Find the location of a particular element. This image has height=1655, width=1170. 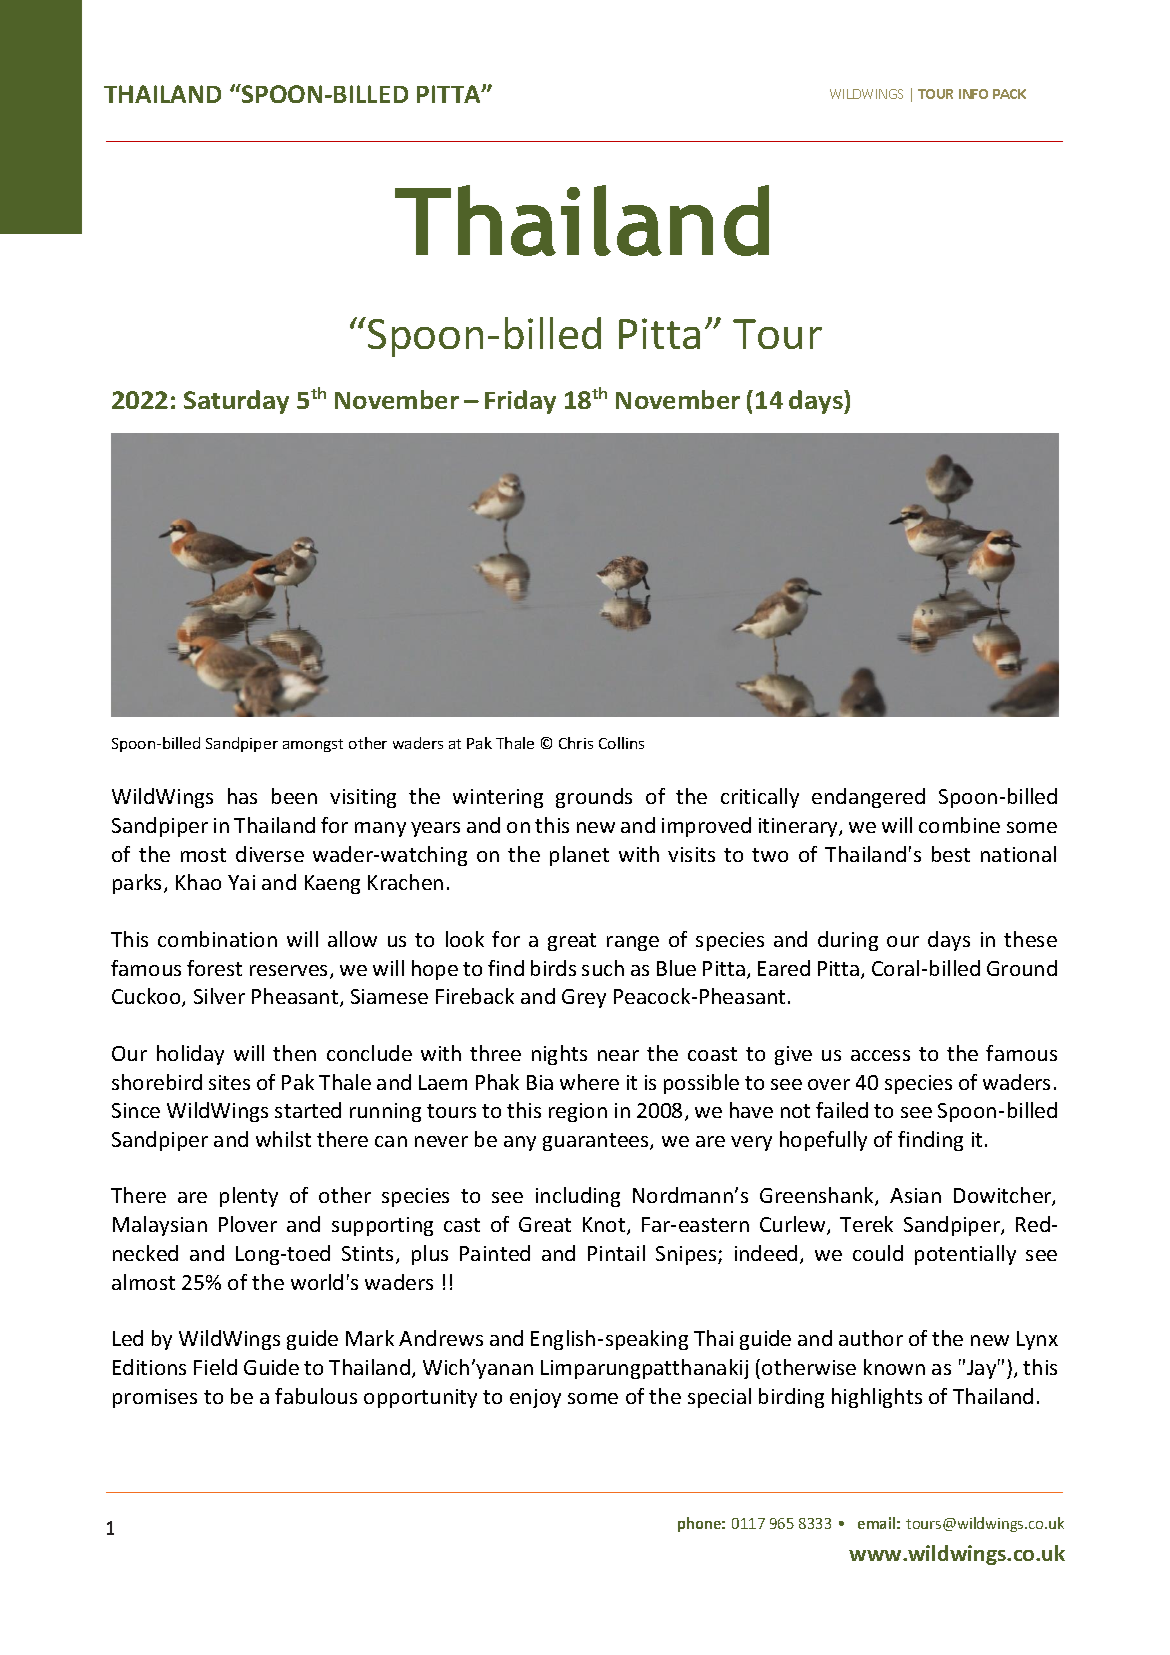

Chris is located at coordinates (576, 743).
